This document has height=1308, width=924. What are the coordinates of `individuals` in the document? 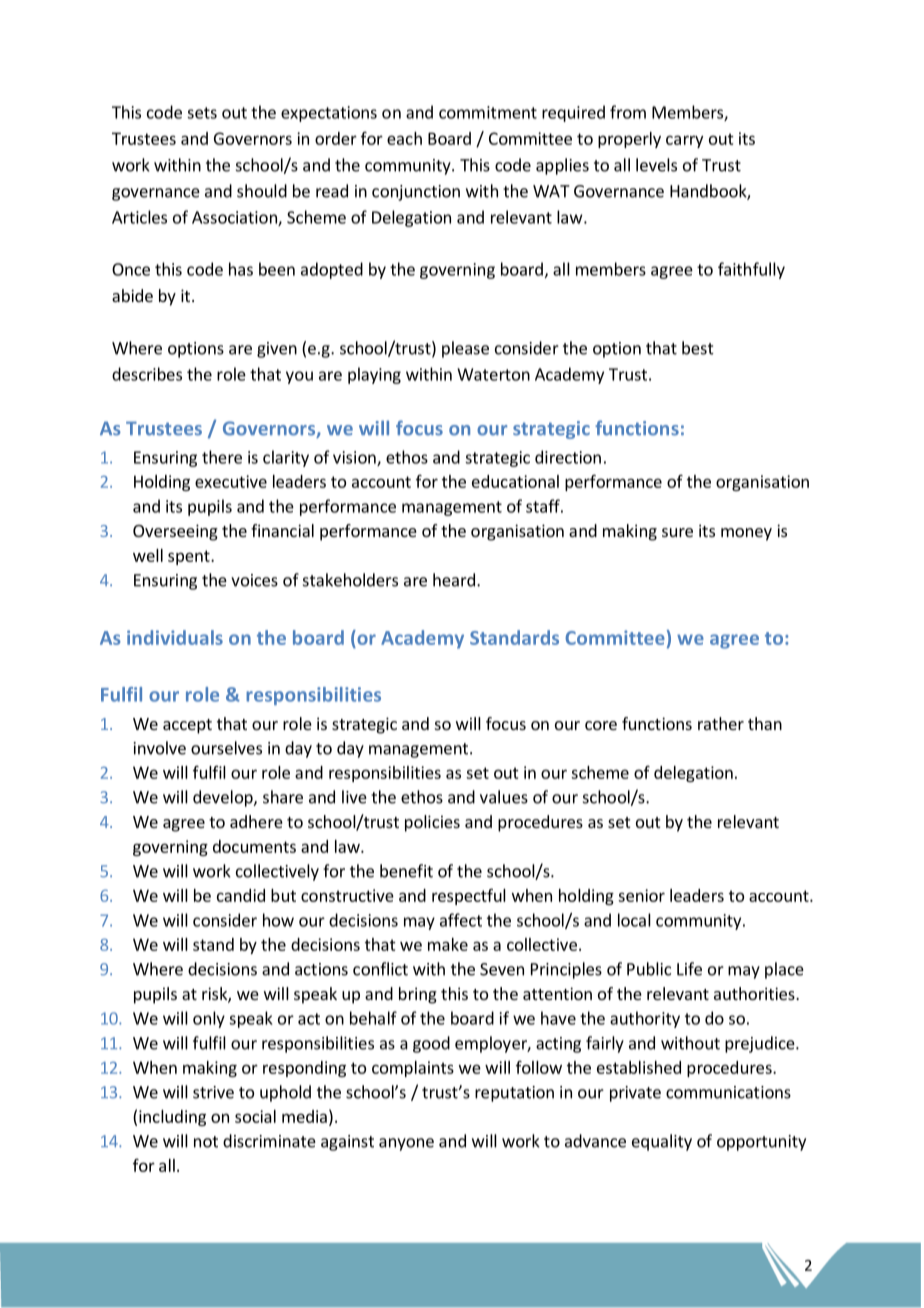 It's located at (175, 637).
